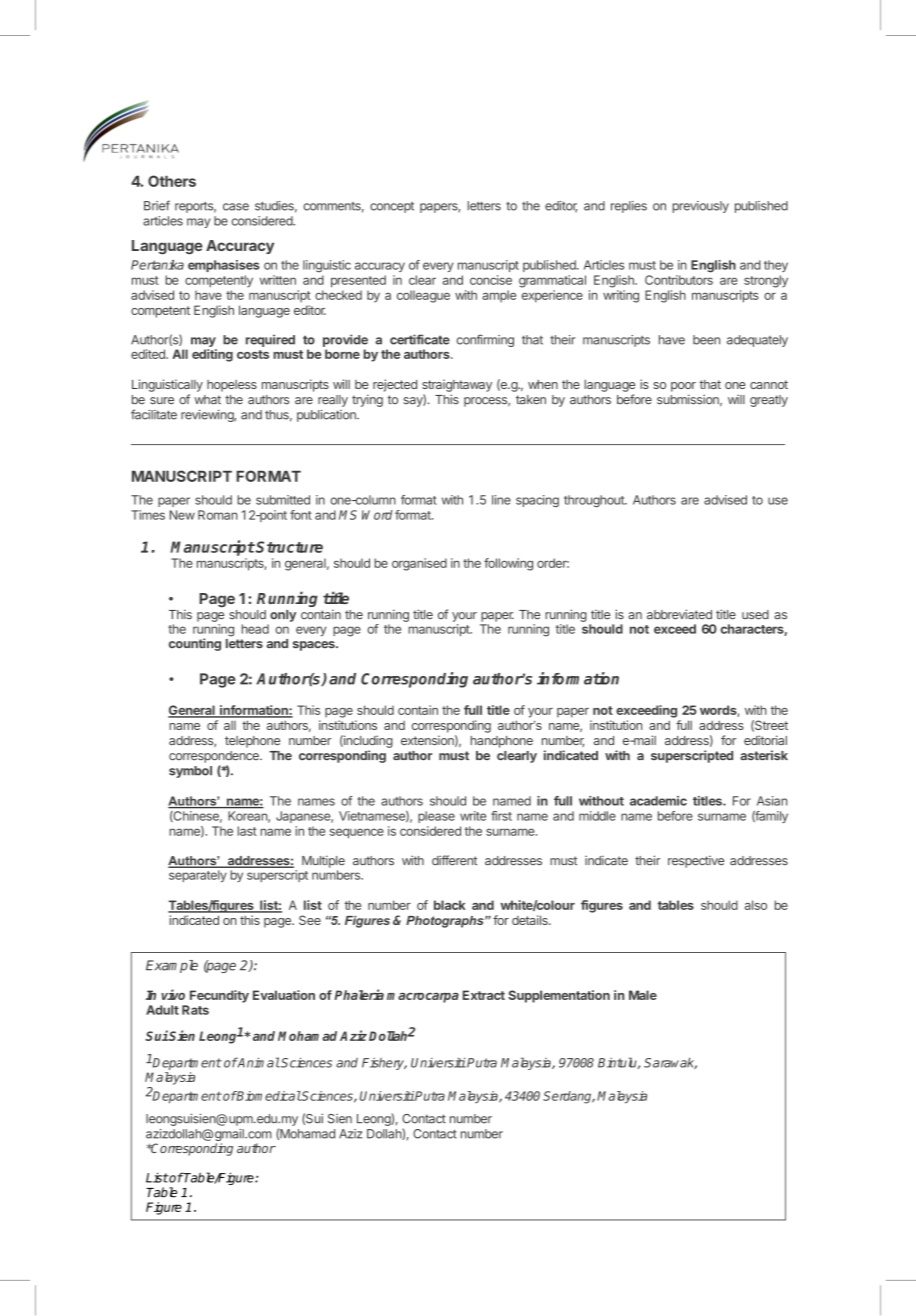 Image resolution: width=916 pixels, height=1316 pixels. What do you see at coordinates (473, 816) in the page?
I see `write` at bounding box center [473, 816].
